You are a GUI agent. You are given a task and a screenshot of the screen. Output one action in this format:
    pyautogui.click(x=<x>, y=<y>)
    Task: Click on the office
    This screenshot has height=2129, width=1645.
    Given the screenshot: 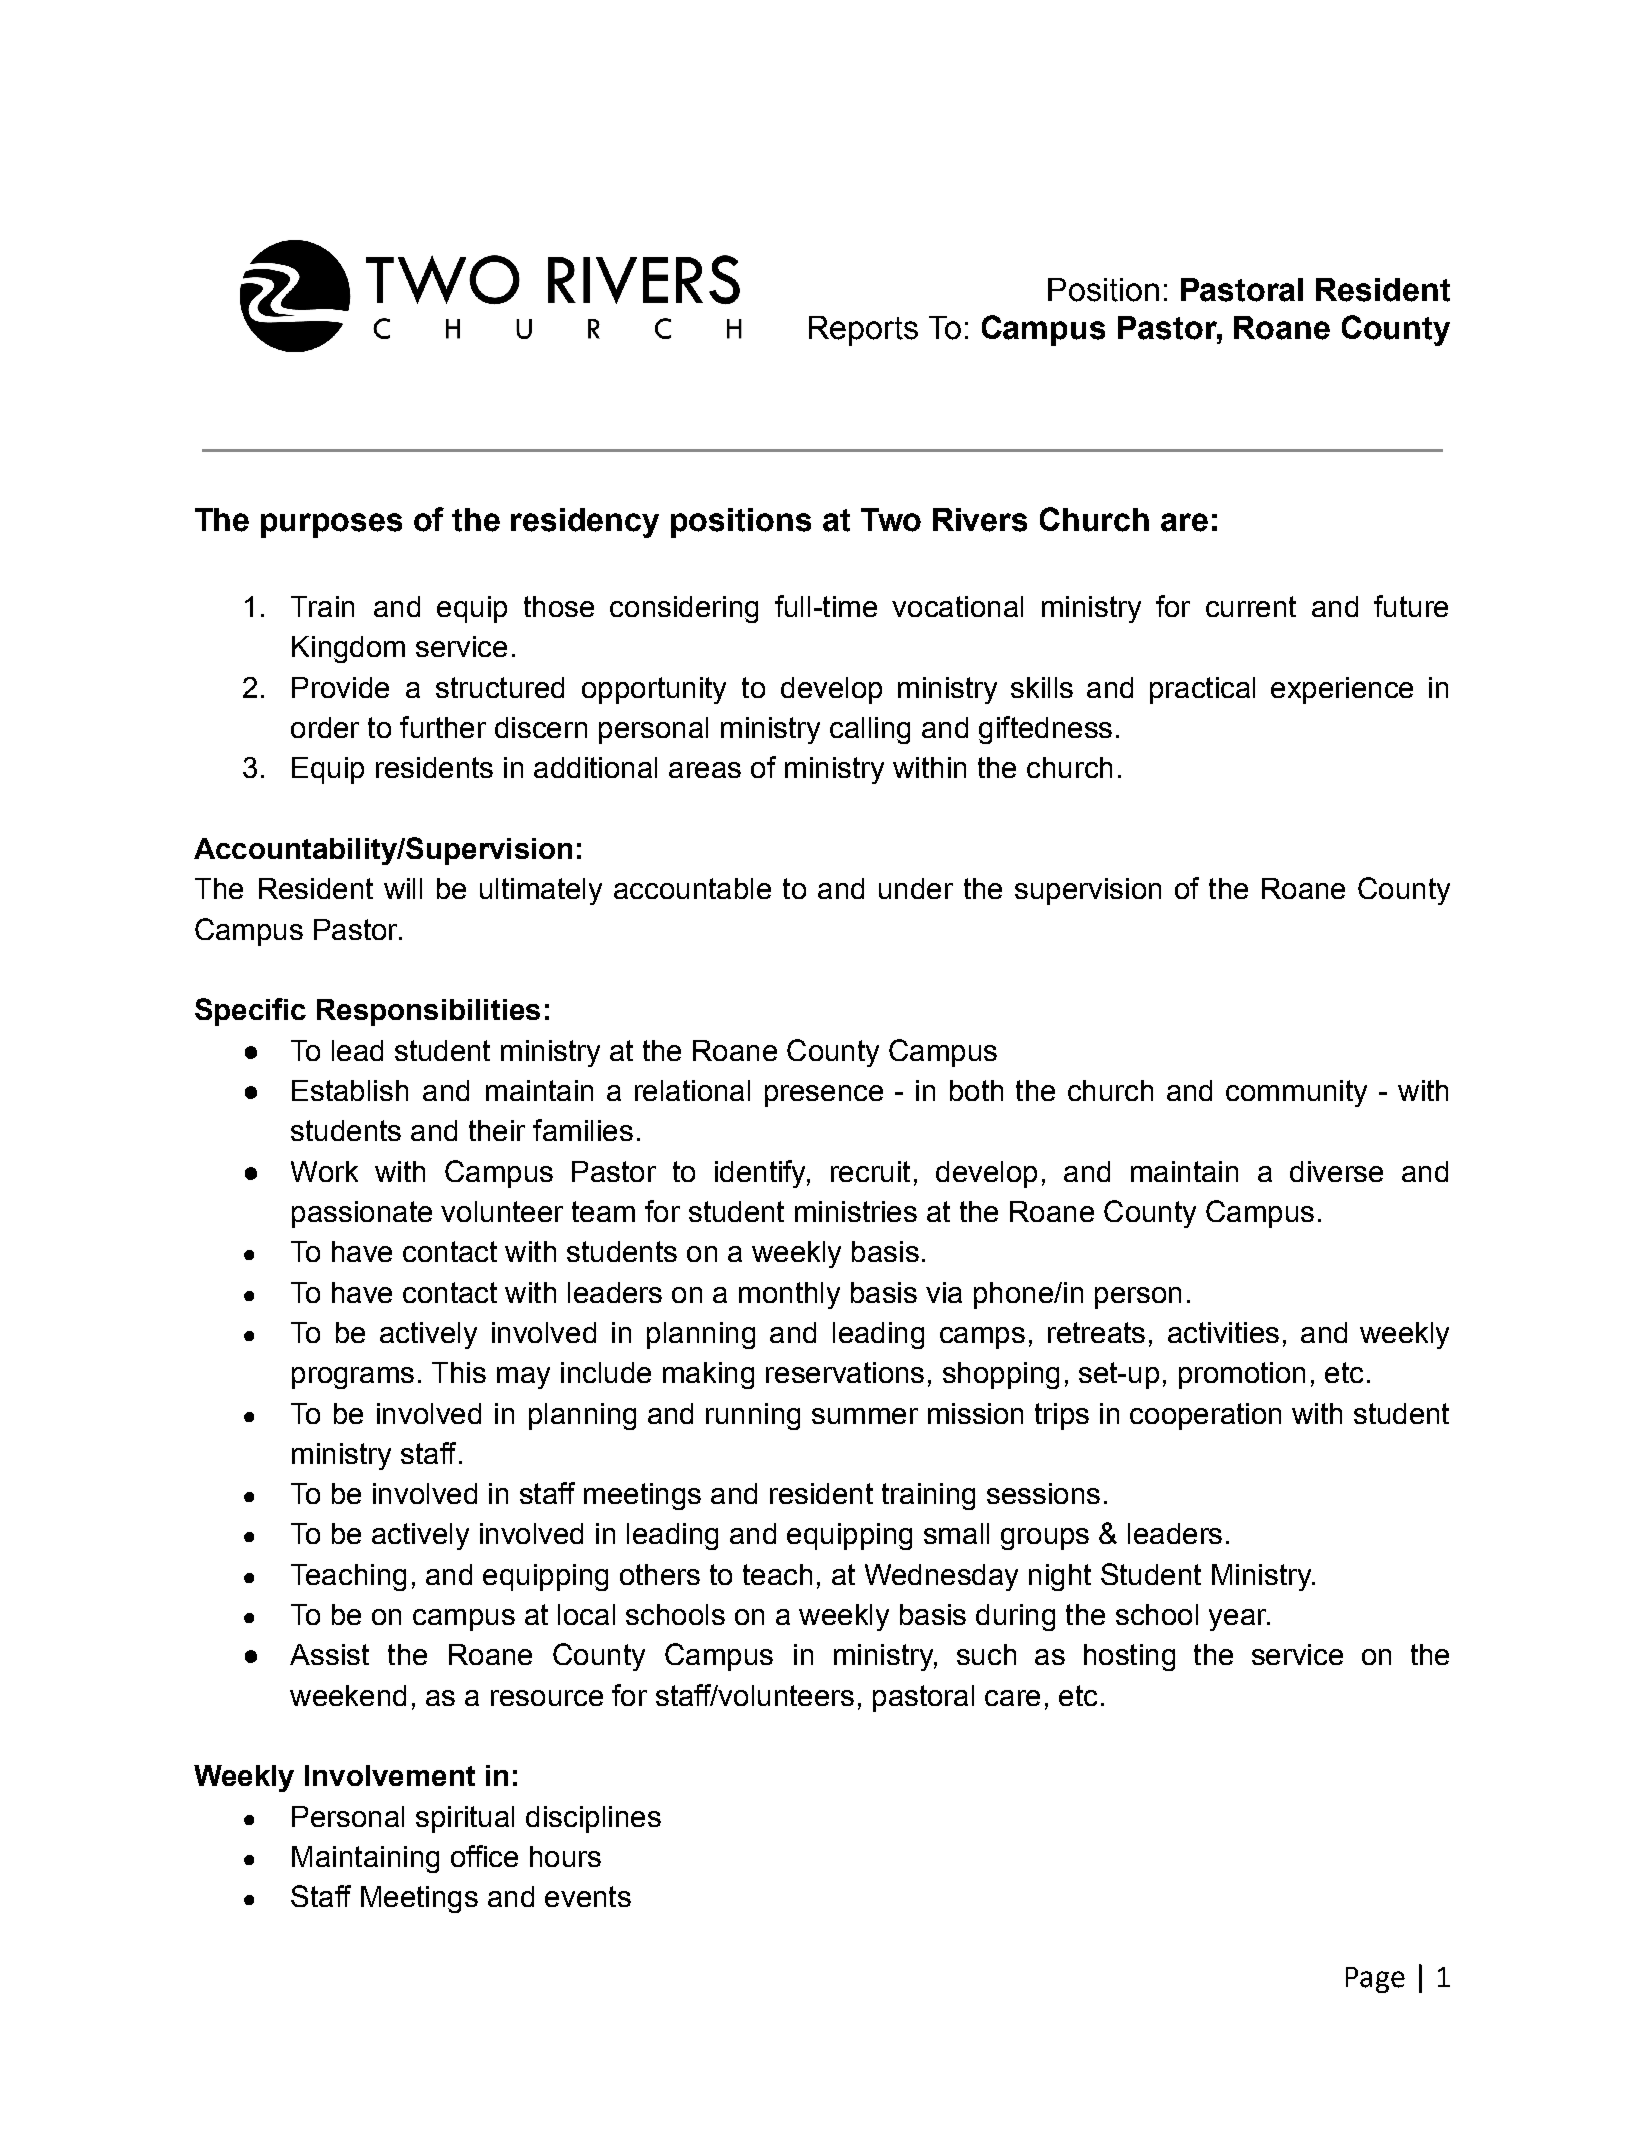 What is the action you would take?
    pyautogui.click(x=484, y=1856)
